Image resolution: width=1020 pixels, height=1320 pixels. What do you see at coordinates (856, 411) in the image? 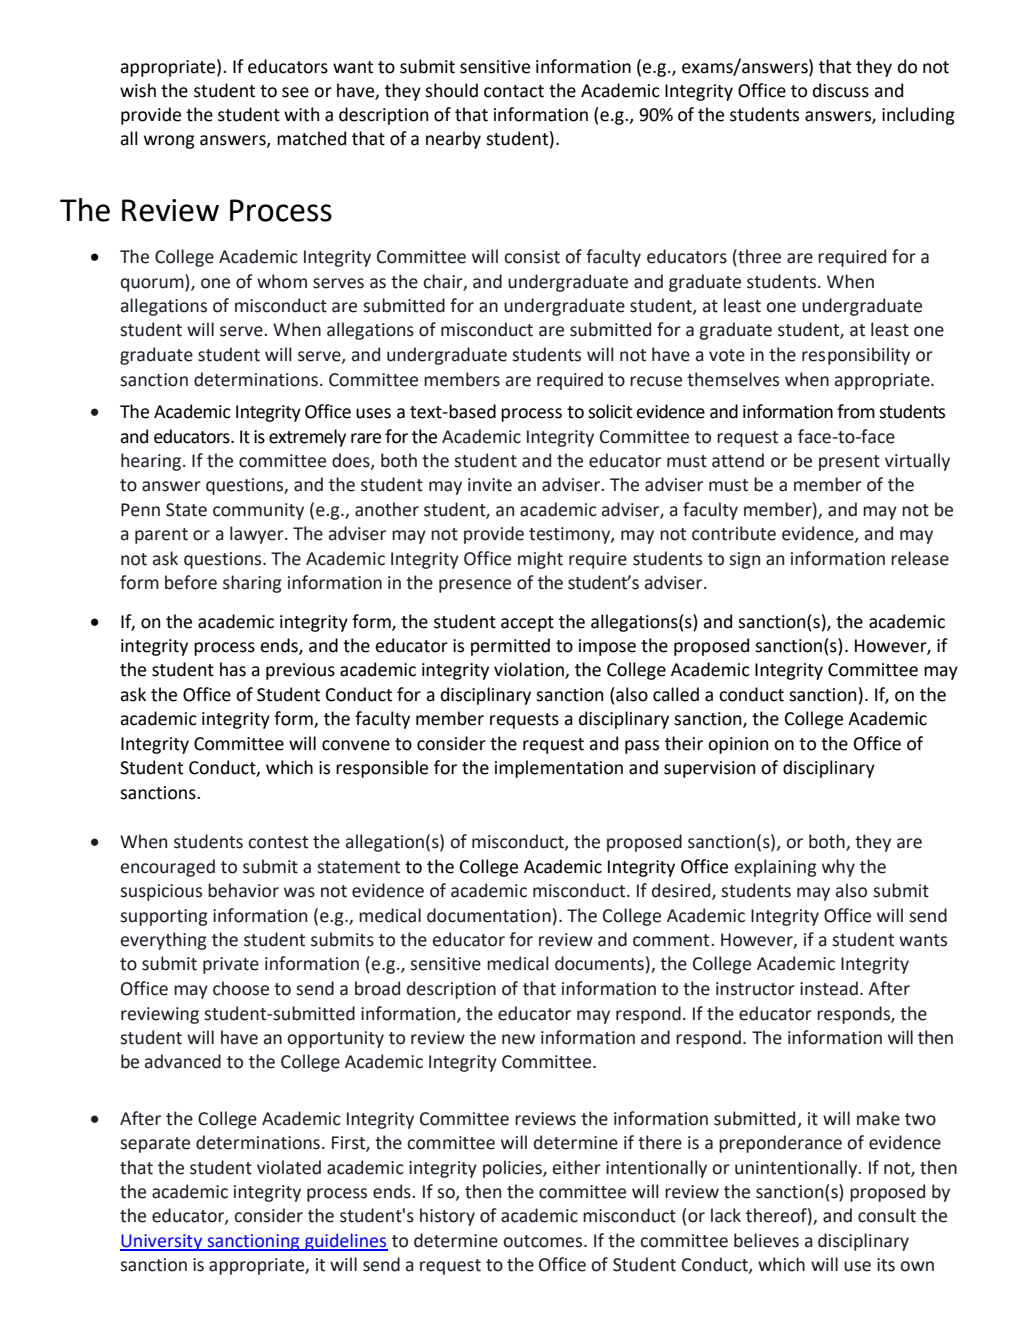
I see `from` at bounding box center [856, 411].
